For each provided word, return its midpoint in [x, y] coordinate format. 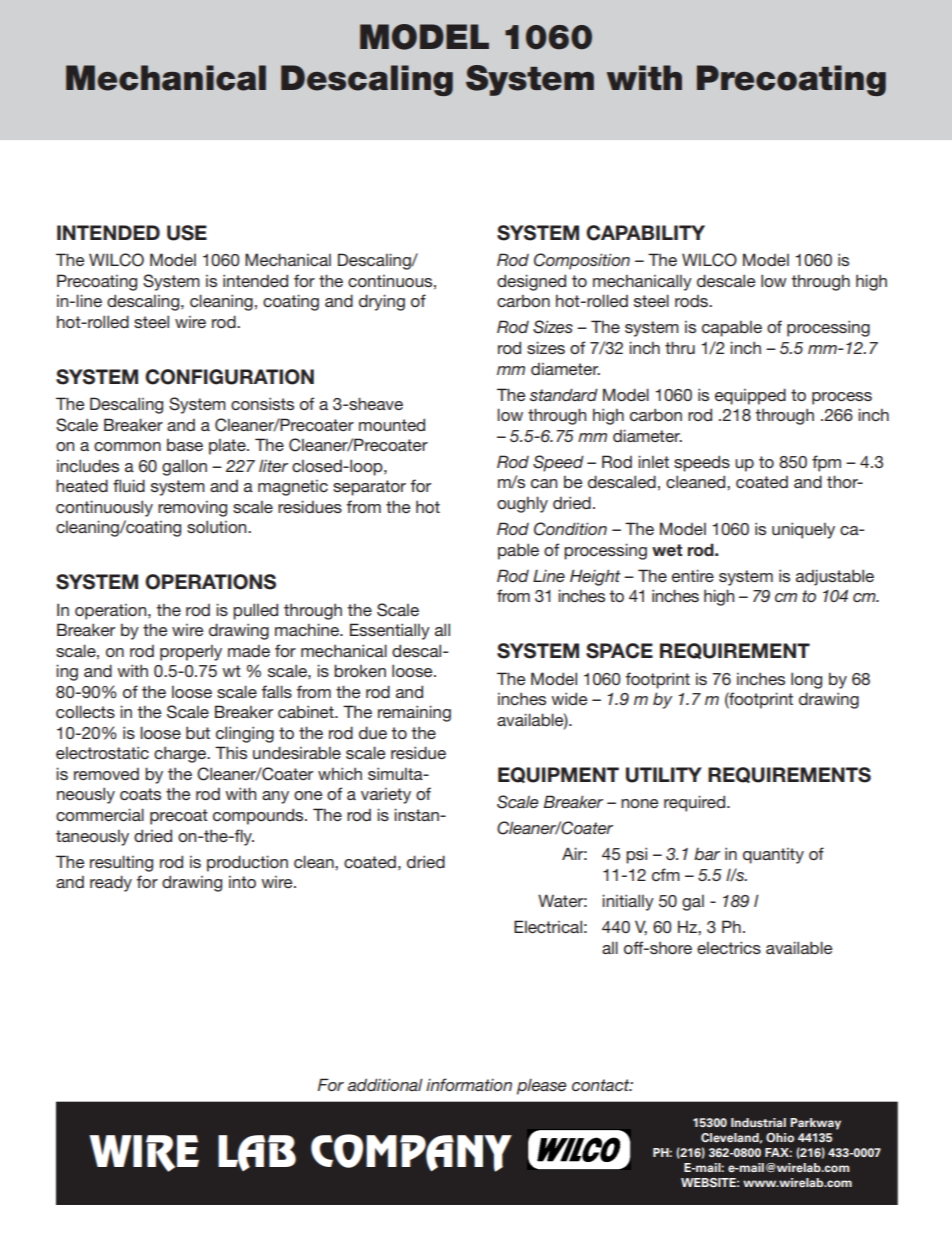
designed [531, 282]
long [806, 680]
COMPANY [411, 1153]
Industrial [758, 1122]
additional [385, 1084]
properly [191, 653]
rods [692, 301]
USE [187, 233]
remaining [414, 713]
